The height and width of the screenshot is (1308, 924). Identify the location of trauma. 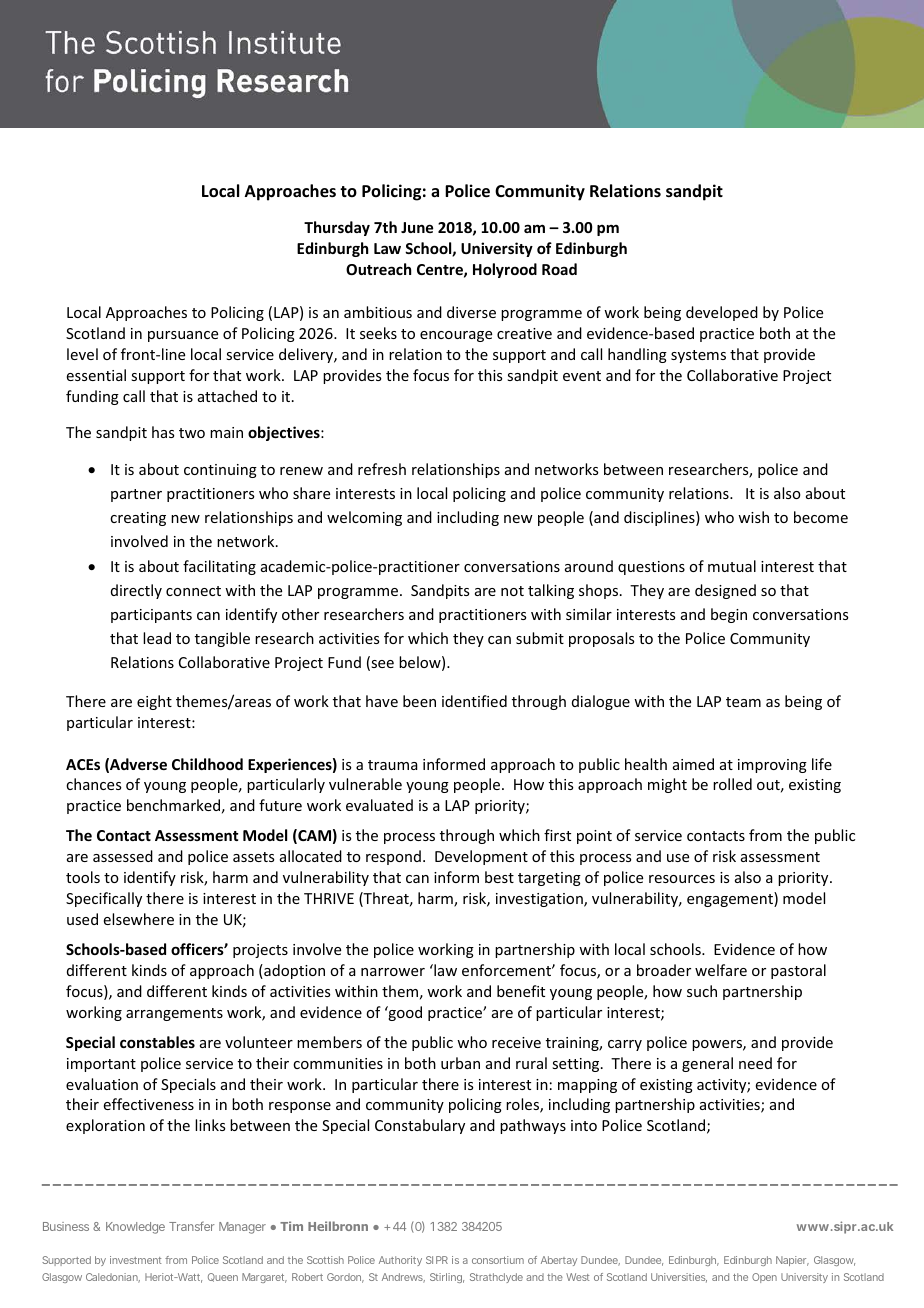
(393, 765).
